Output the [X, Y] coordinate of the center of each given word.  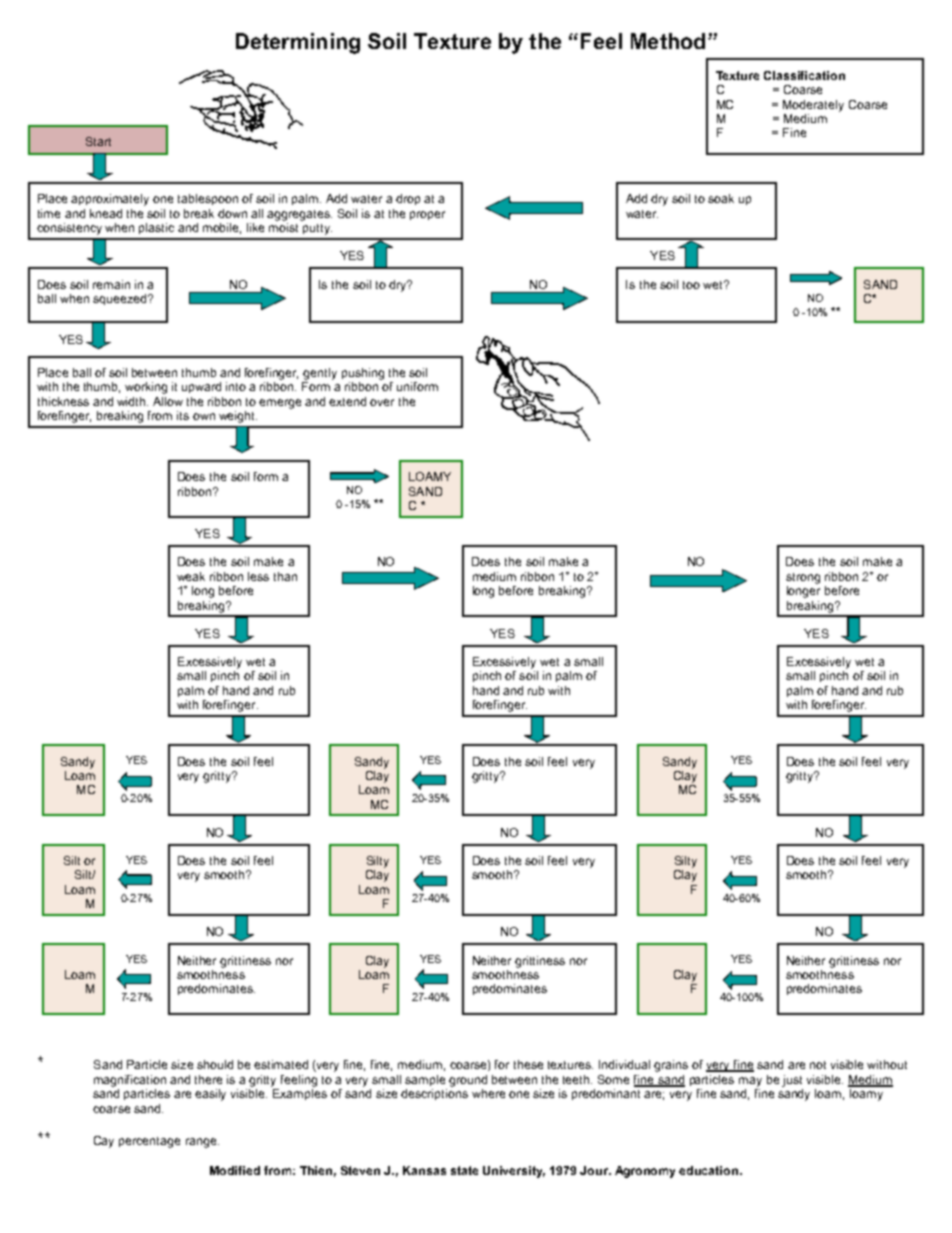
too [691, 285]
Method [668, 41]
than [285, 576]
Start [98, 141]
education [710, 1170]
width [132, 401]
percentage [149, 1142]
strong [803, 578]
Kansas [424, 1170]
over [382, 402]
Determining [298, 43]
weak [191, 576]
